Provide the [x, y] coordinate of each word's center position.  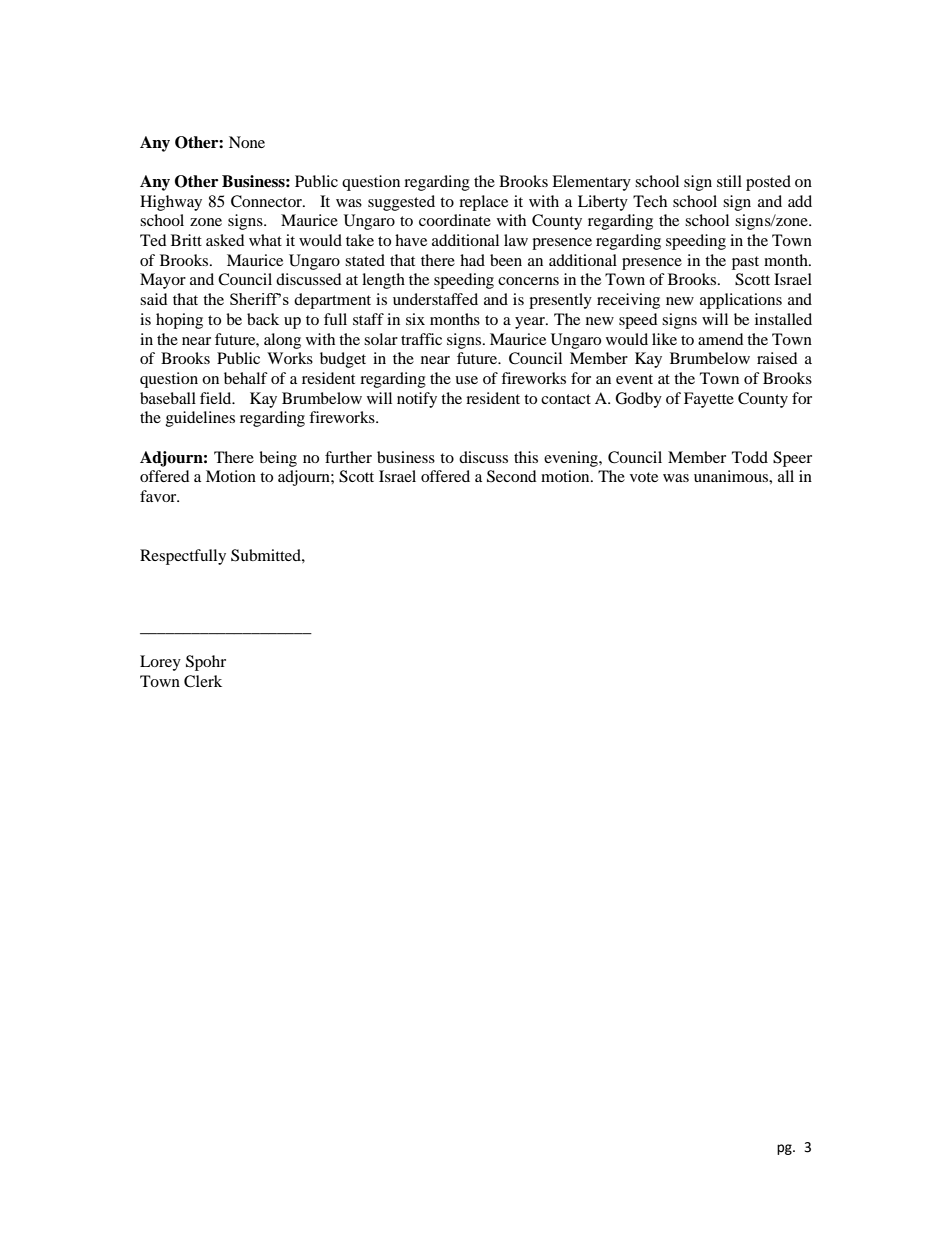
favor [159, 496]
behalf [246, 378]
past [745, 263]
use [466, 380]
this [526, 457]
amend [721, 339]
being [278, 459]
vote [644, 477]
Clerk [203, 681]
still [729, 181]
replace [483, 203]
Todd [750, 457]
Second [512, 476]
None [247, 142]
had [472, 260]
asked [225, 240]
